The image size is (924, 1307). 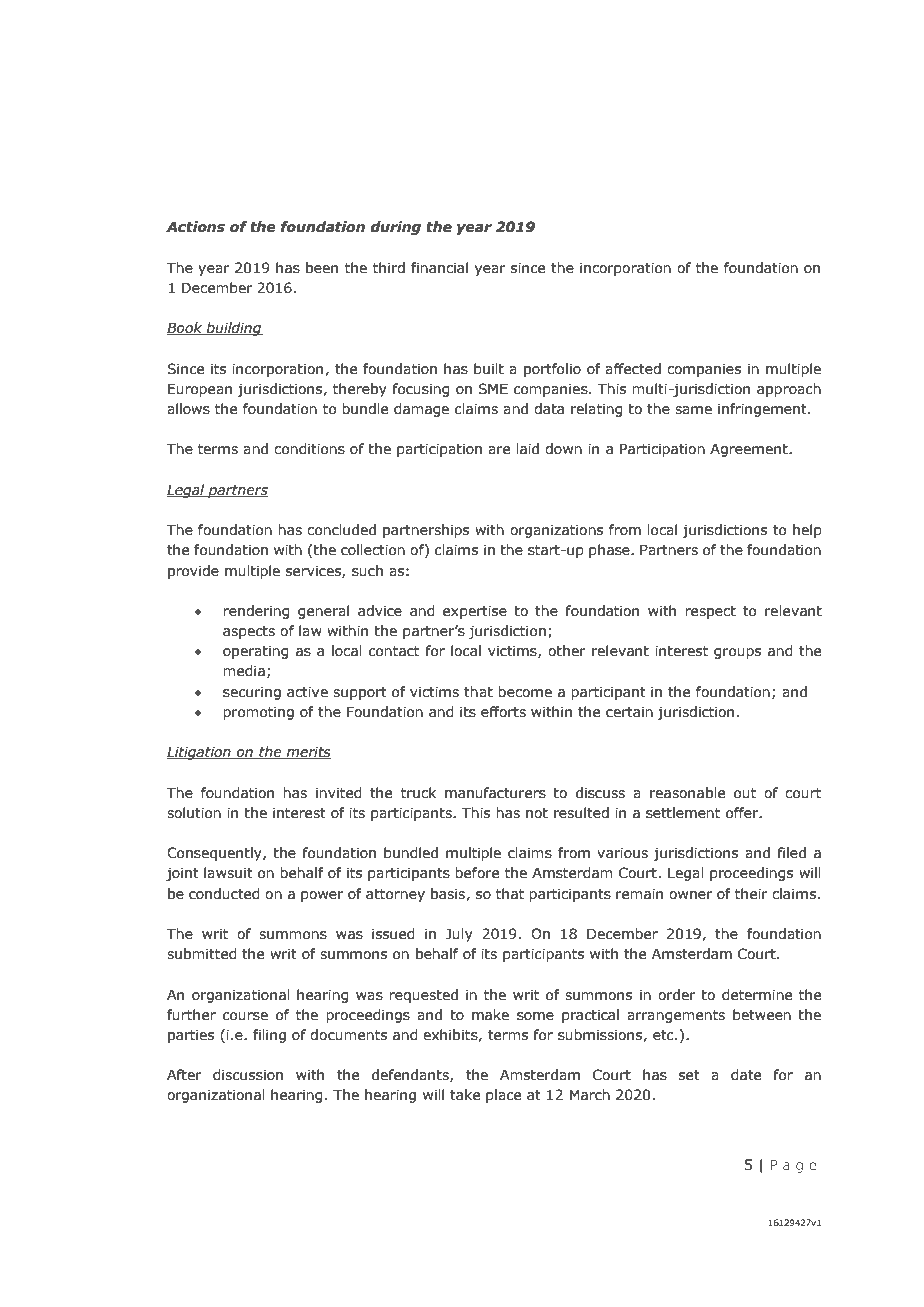 What do you see at coordinates (633, 369) in the screenshot?
I see `affected` at bounding box center [633, 369].
